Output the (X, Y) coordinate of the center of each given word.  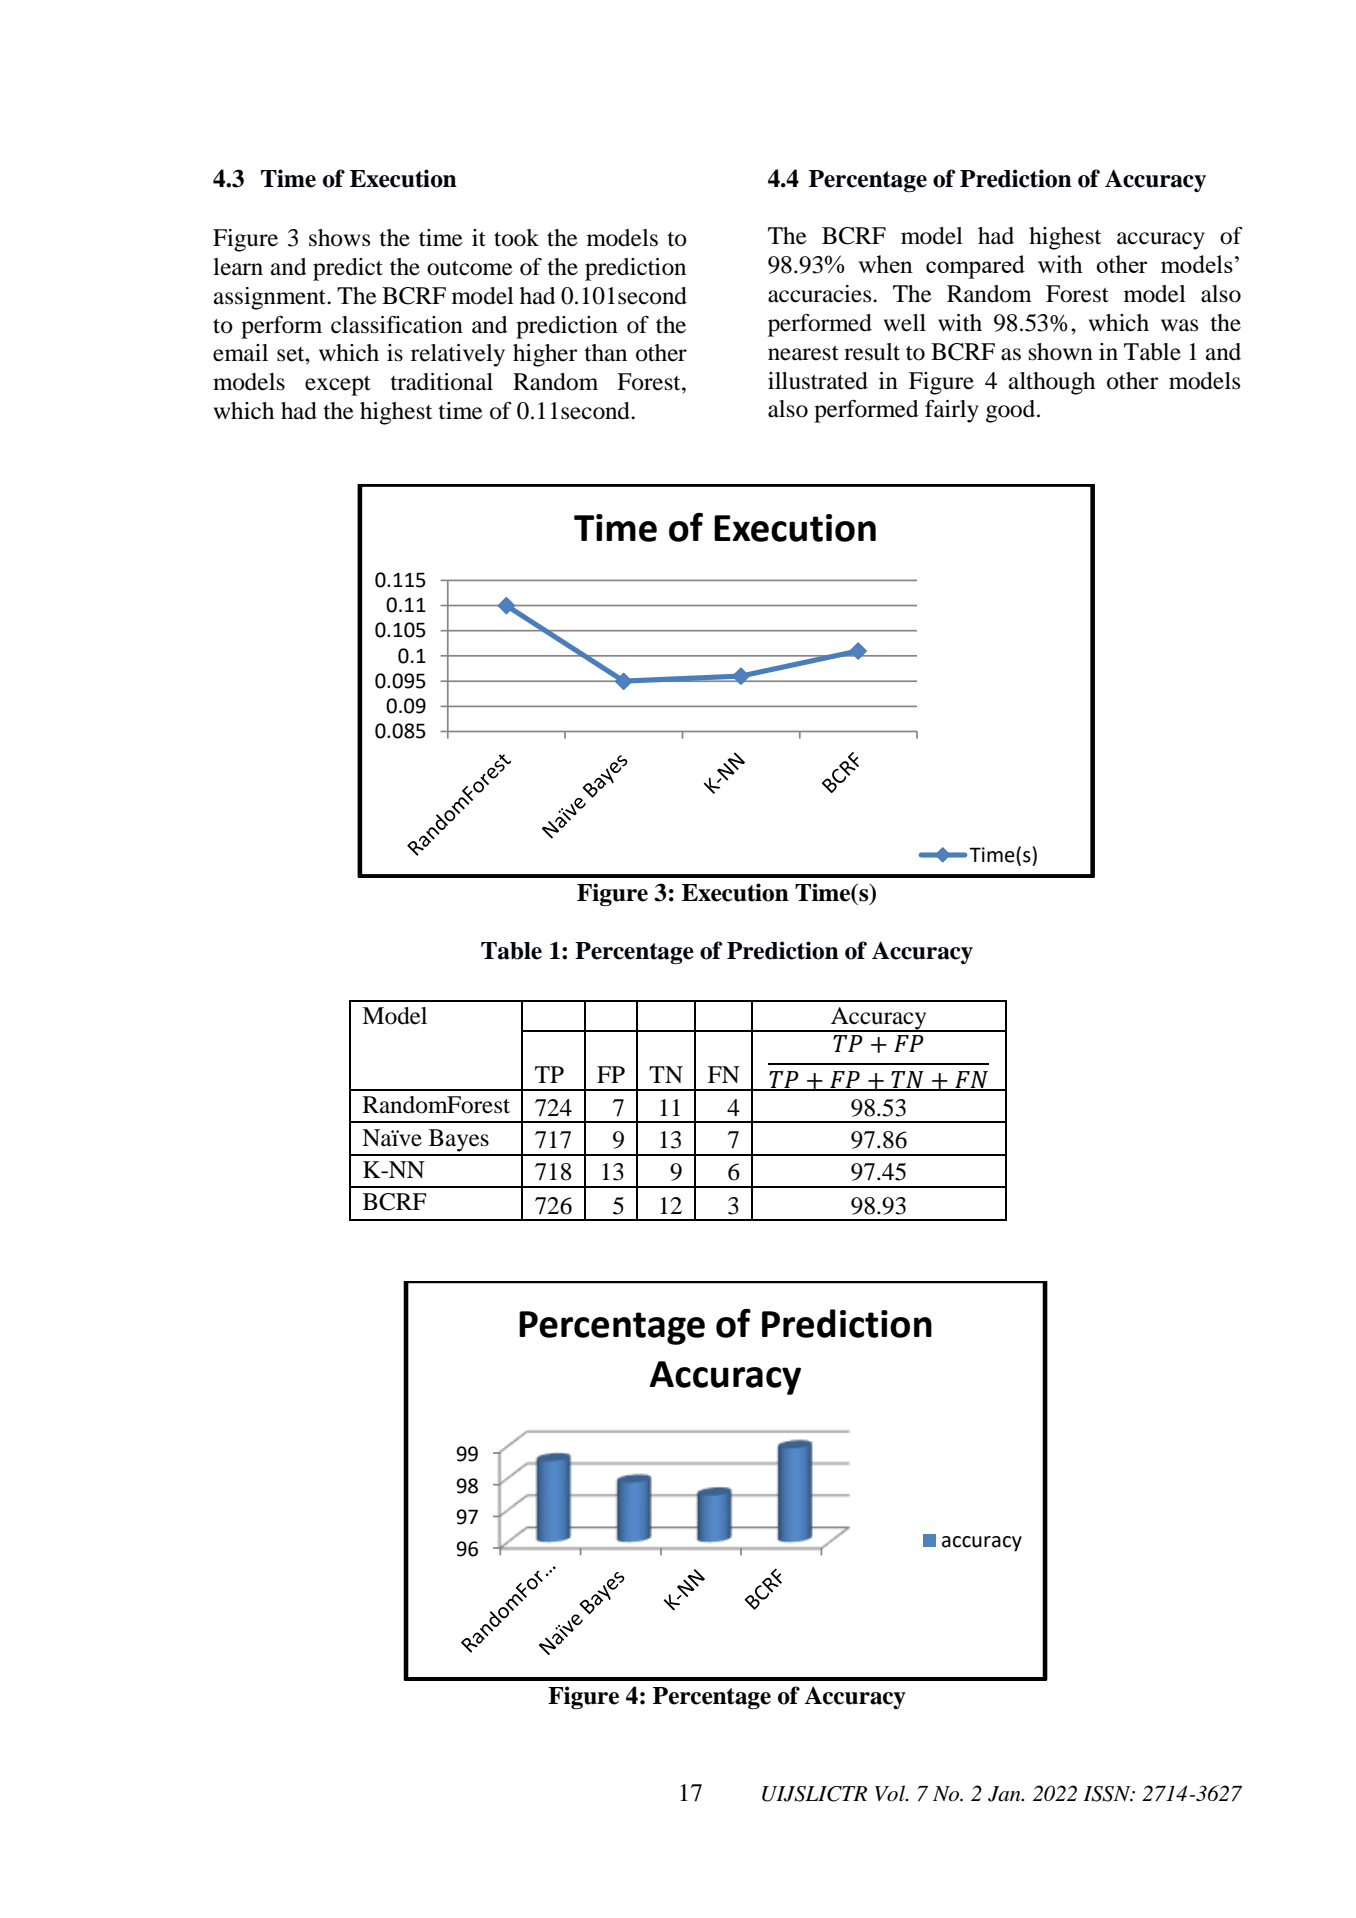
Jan (1005, 1794)
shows (339, 238)
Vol (891, 1793)
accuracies (821, 294)
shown (1061, 352)
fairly (952, 411)
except (338, 386)
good (1012, 411)
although (1052, 383)
